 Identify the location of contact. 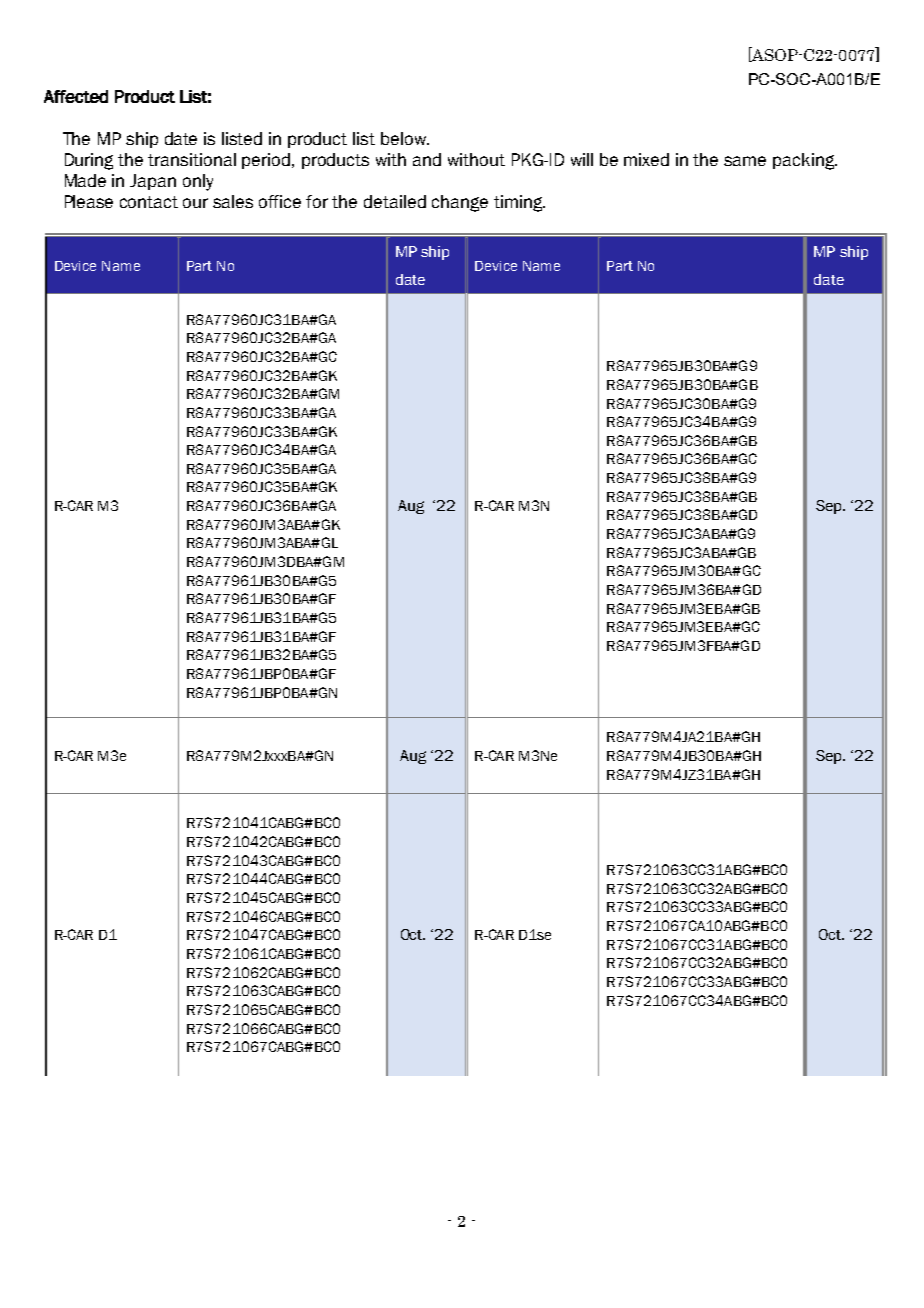
(149, 202).
